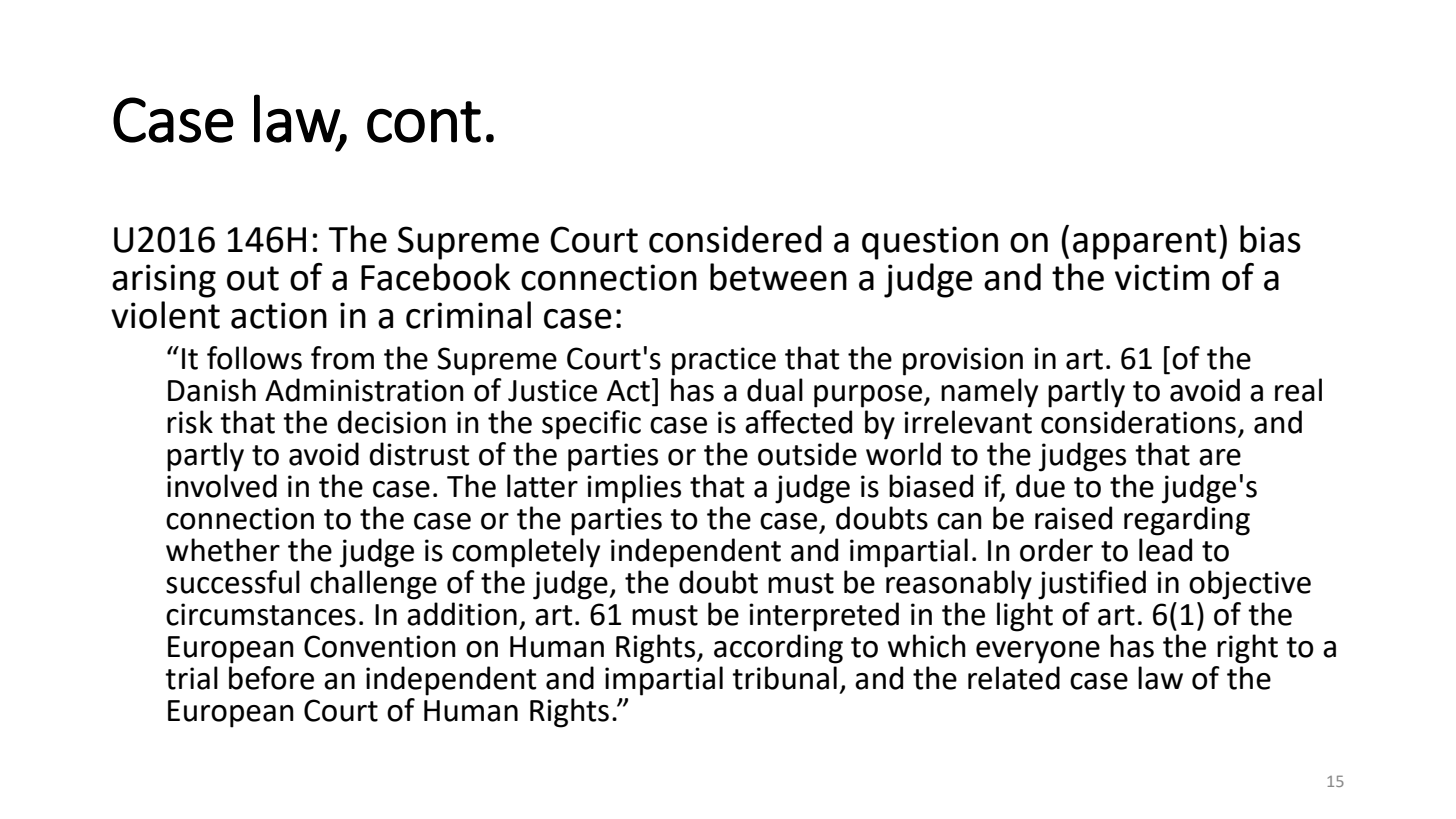  Describe the element at coordinates (1144, 244) in the page. I see `apparent` at that location.
